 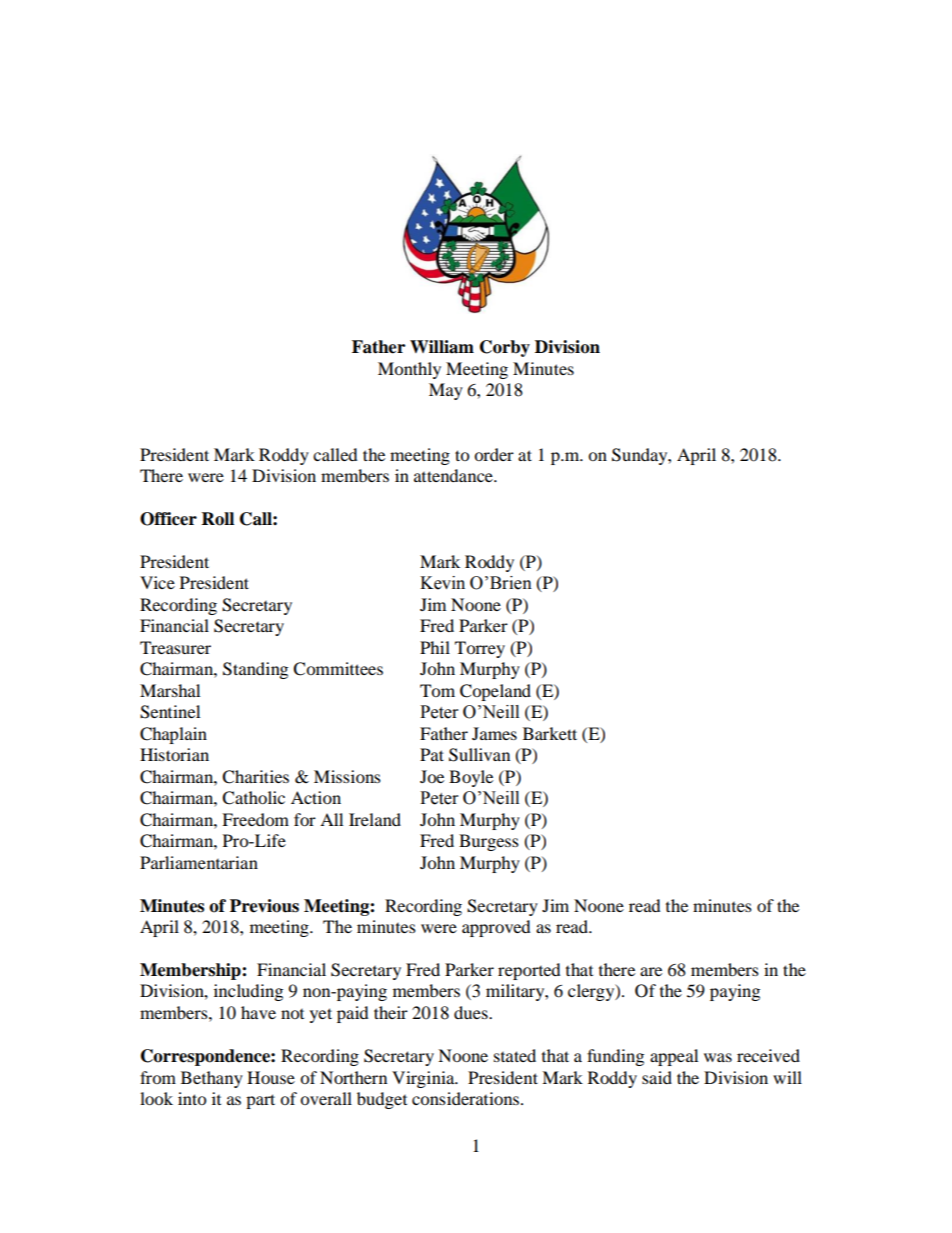 What do you see at coordinates (409, 370) in the screenshot?
I see `Monthly` at bounding box center [409, 370].
